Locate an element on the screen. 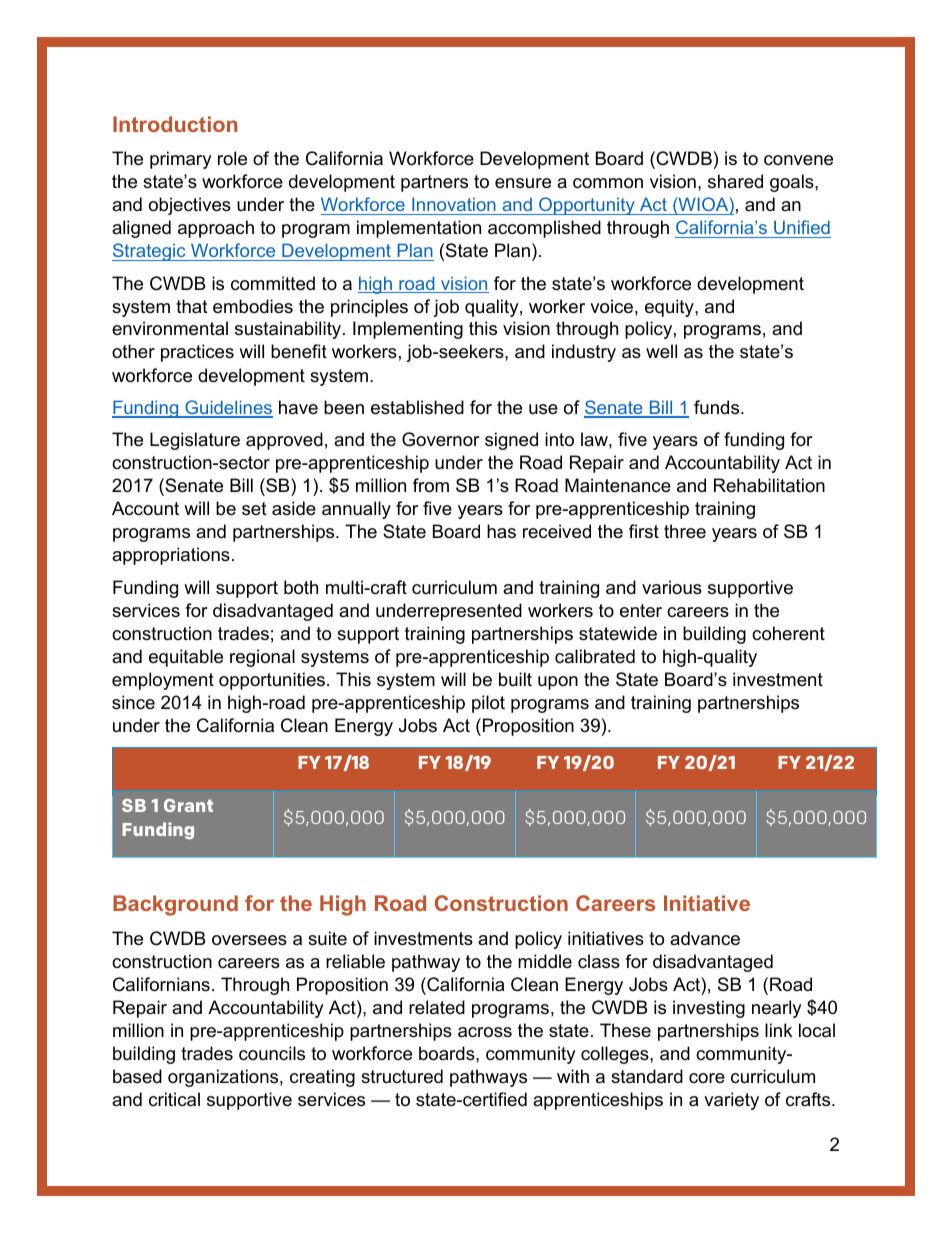 This screenshot has height=1233, width=952. critical is located at coordinates (174, 1099).
